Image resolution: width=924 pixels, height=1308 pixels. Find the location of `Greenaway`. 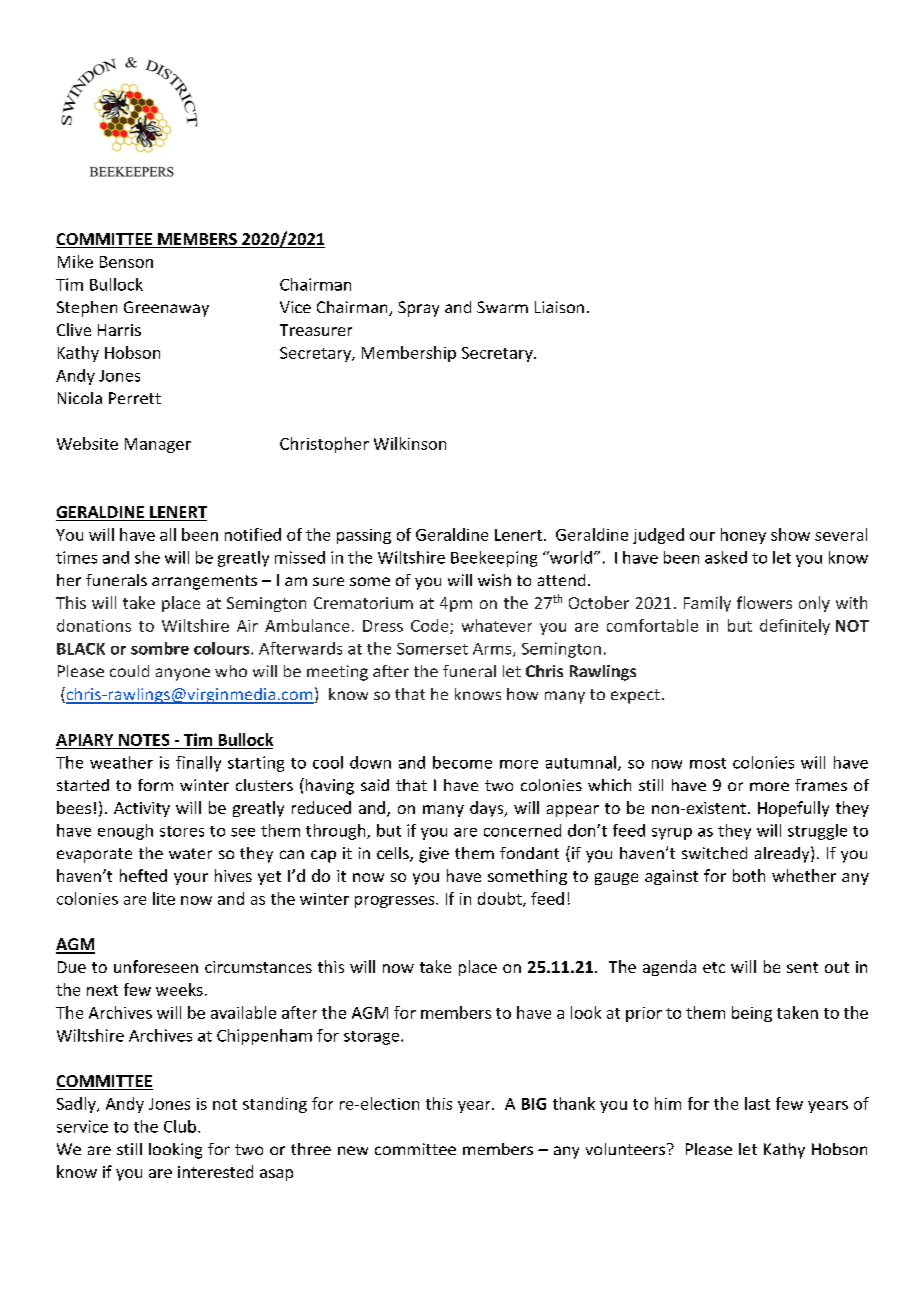

Greenaway is located at coordinates (166, 309).
